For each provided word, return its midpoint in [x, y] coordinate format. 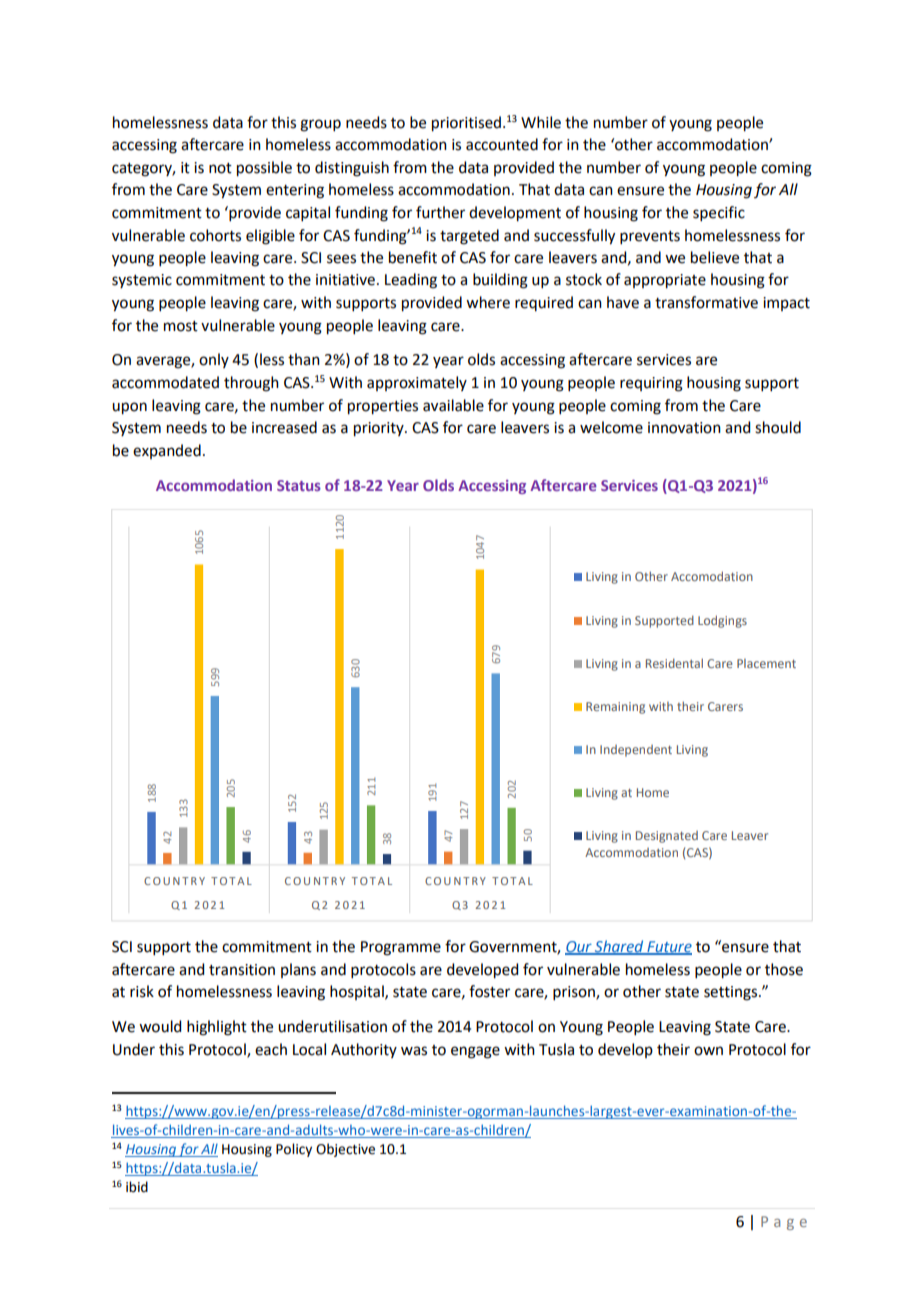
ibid [137, 1187]
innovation [684, 428]
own [708, 1051]
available [453, 405]
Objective [345, 1150]
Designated [667, 837]
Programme [401, 948]
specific [719, 213]
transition [242, 970]
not [220, 168]
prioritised [466, 124]
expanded [167, 451]
